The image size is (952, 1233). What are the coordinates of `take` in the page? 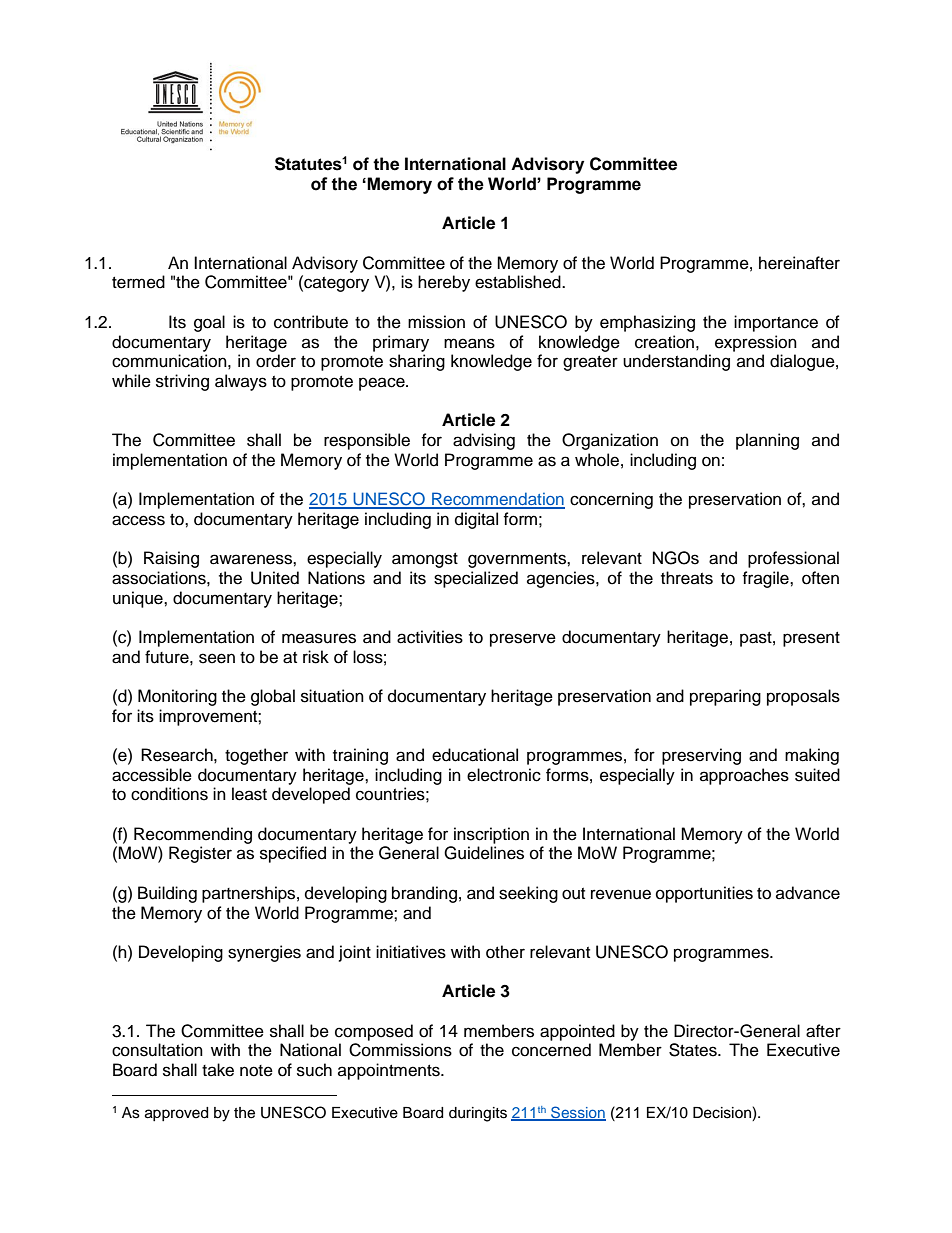 It's located at (218, 1070).
